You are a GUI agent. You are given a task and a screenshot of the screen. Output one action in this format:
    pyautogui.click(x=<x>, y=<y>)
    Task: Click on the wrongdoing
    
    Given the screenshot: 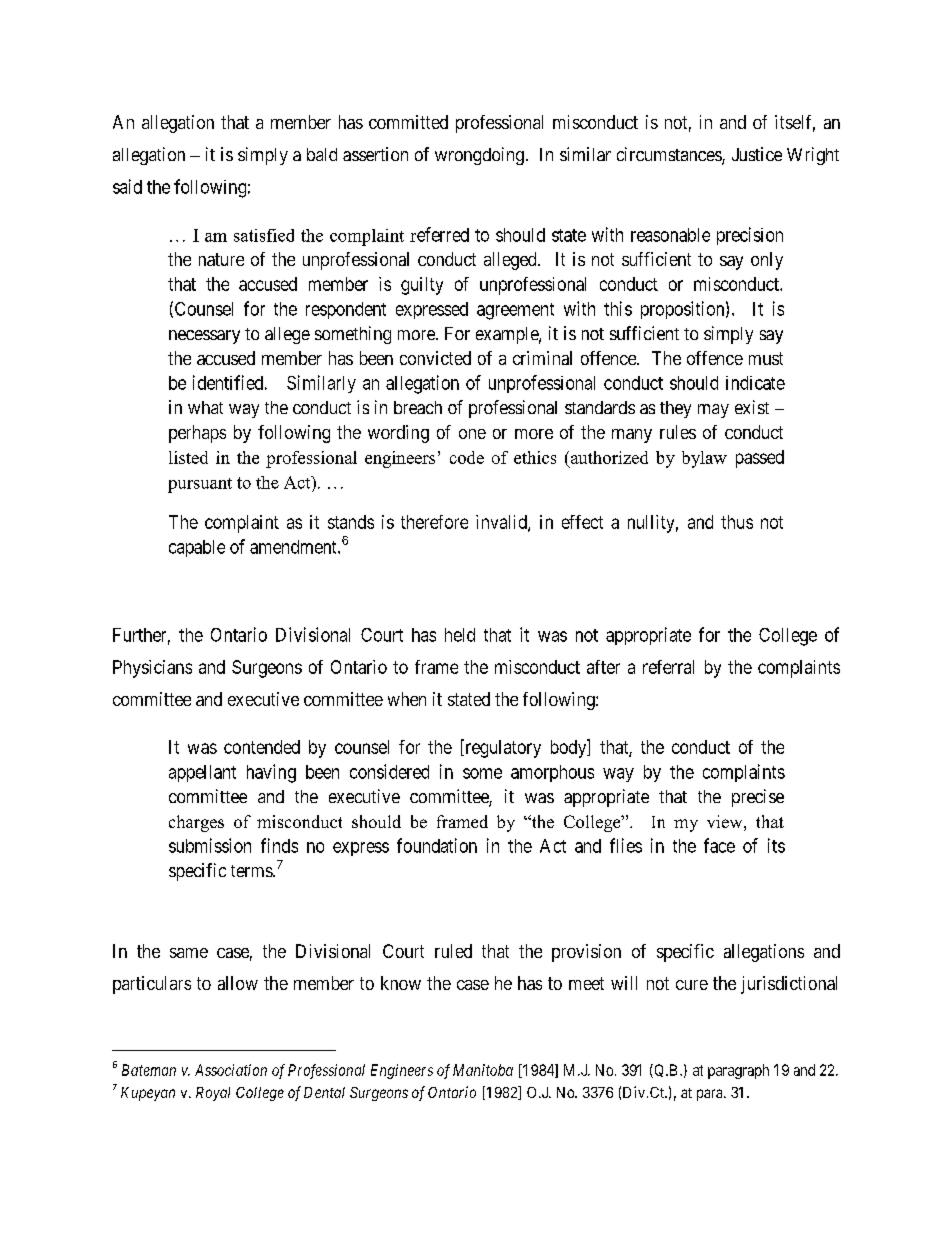 What is the action you would take?
    pyautogui.click(x=479, y=156)
